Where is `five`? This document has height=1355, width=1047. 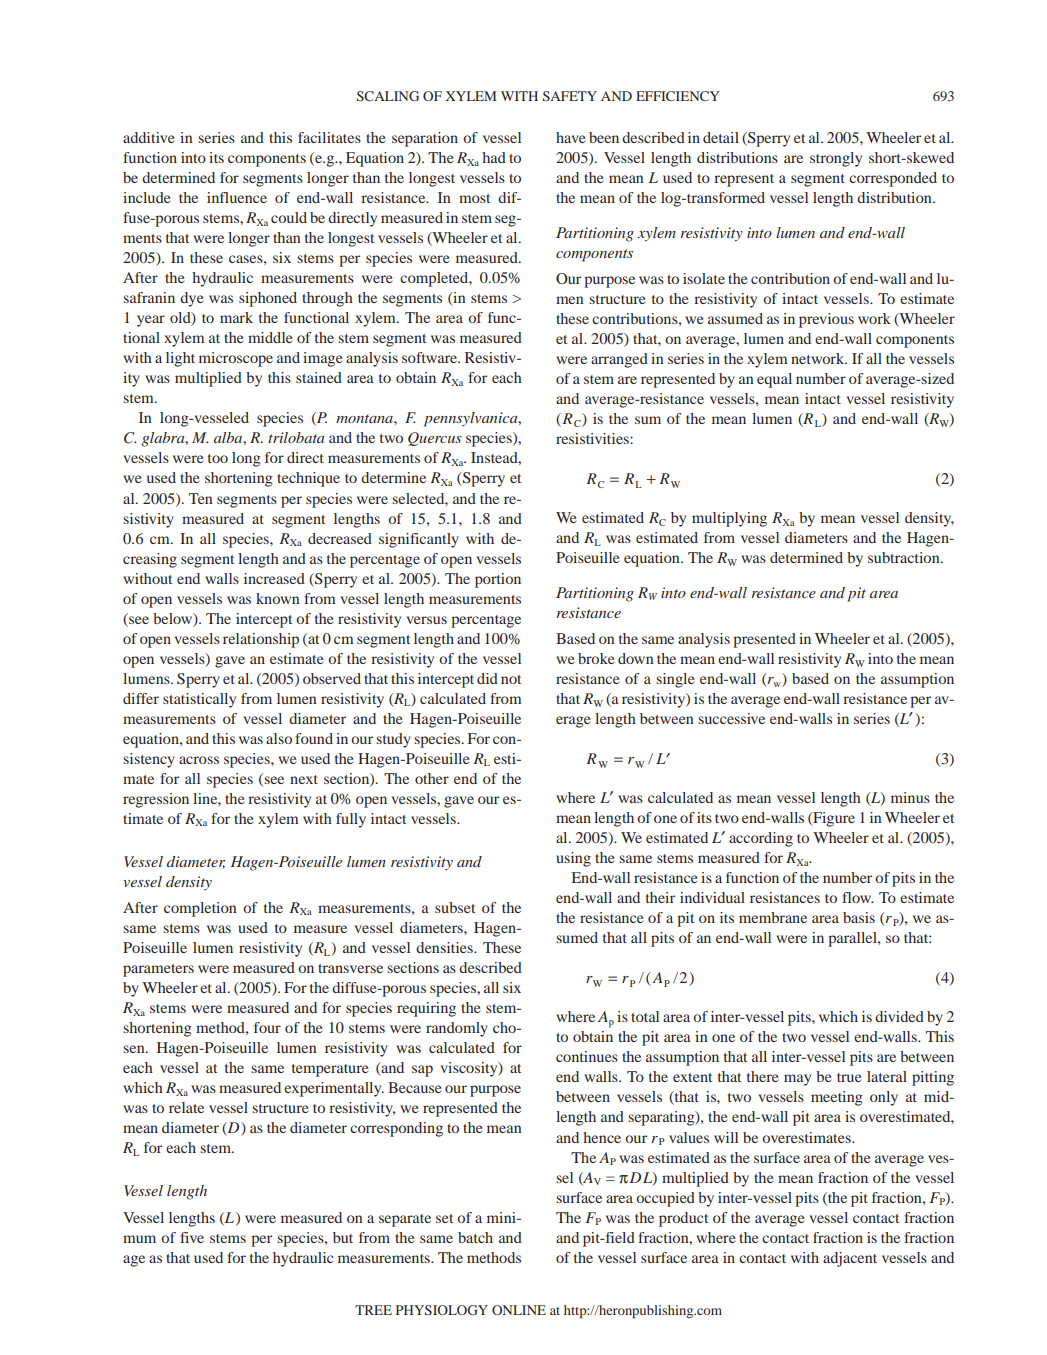 five is located at coordinates (192, 1237).
